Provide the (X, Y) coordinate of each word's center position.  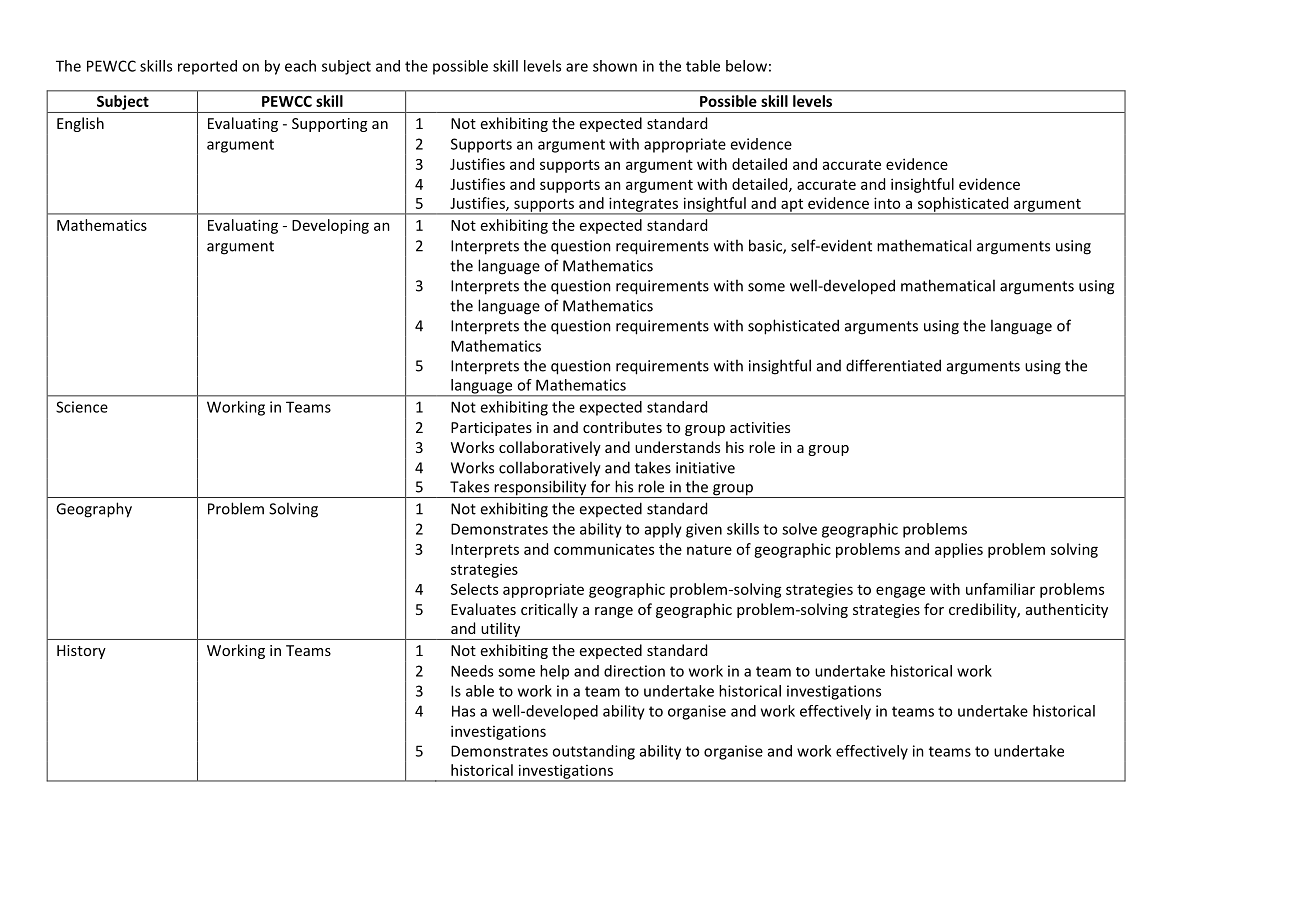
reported (207, 67)
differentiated (893, 365)
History (81, 652)
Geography (94, 510)
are (577, 67)
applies (959, 550)
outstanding (593, 752)
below (746, 66)
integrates (644, 205)
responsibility (540, 489)
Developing (330, 226)
